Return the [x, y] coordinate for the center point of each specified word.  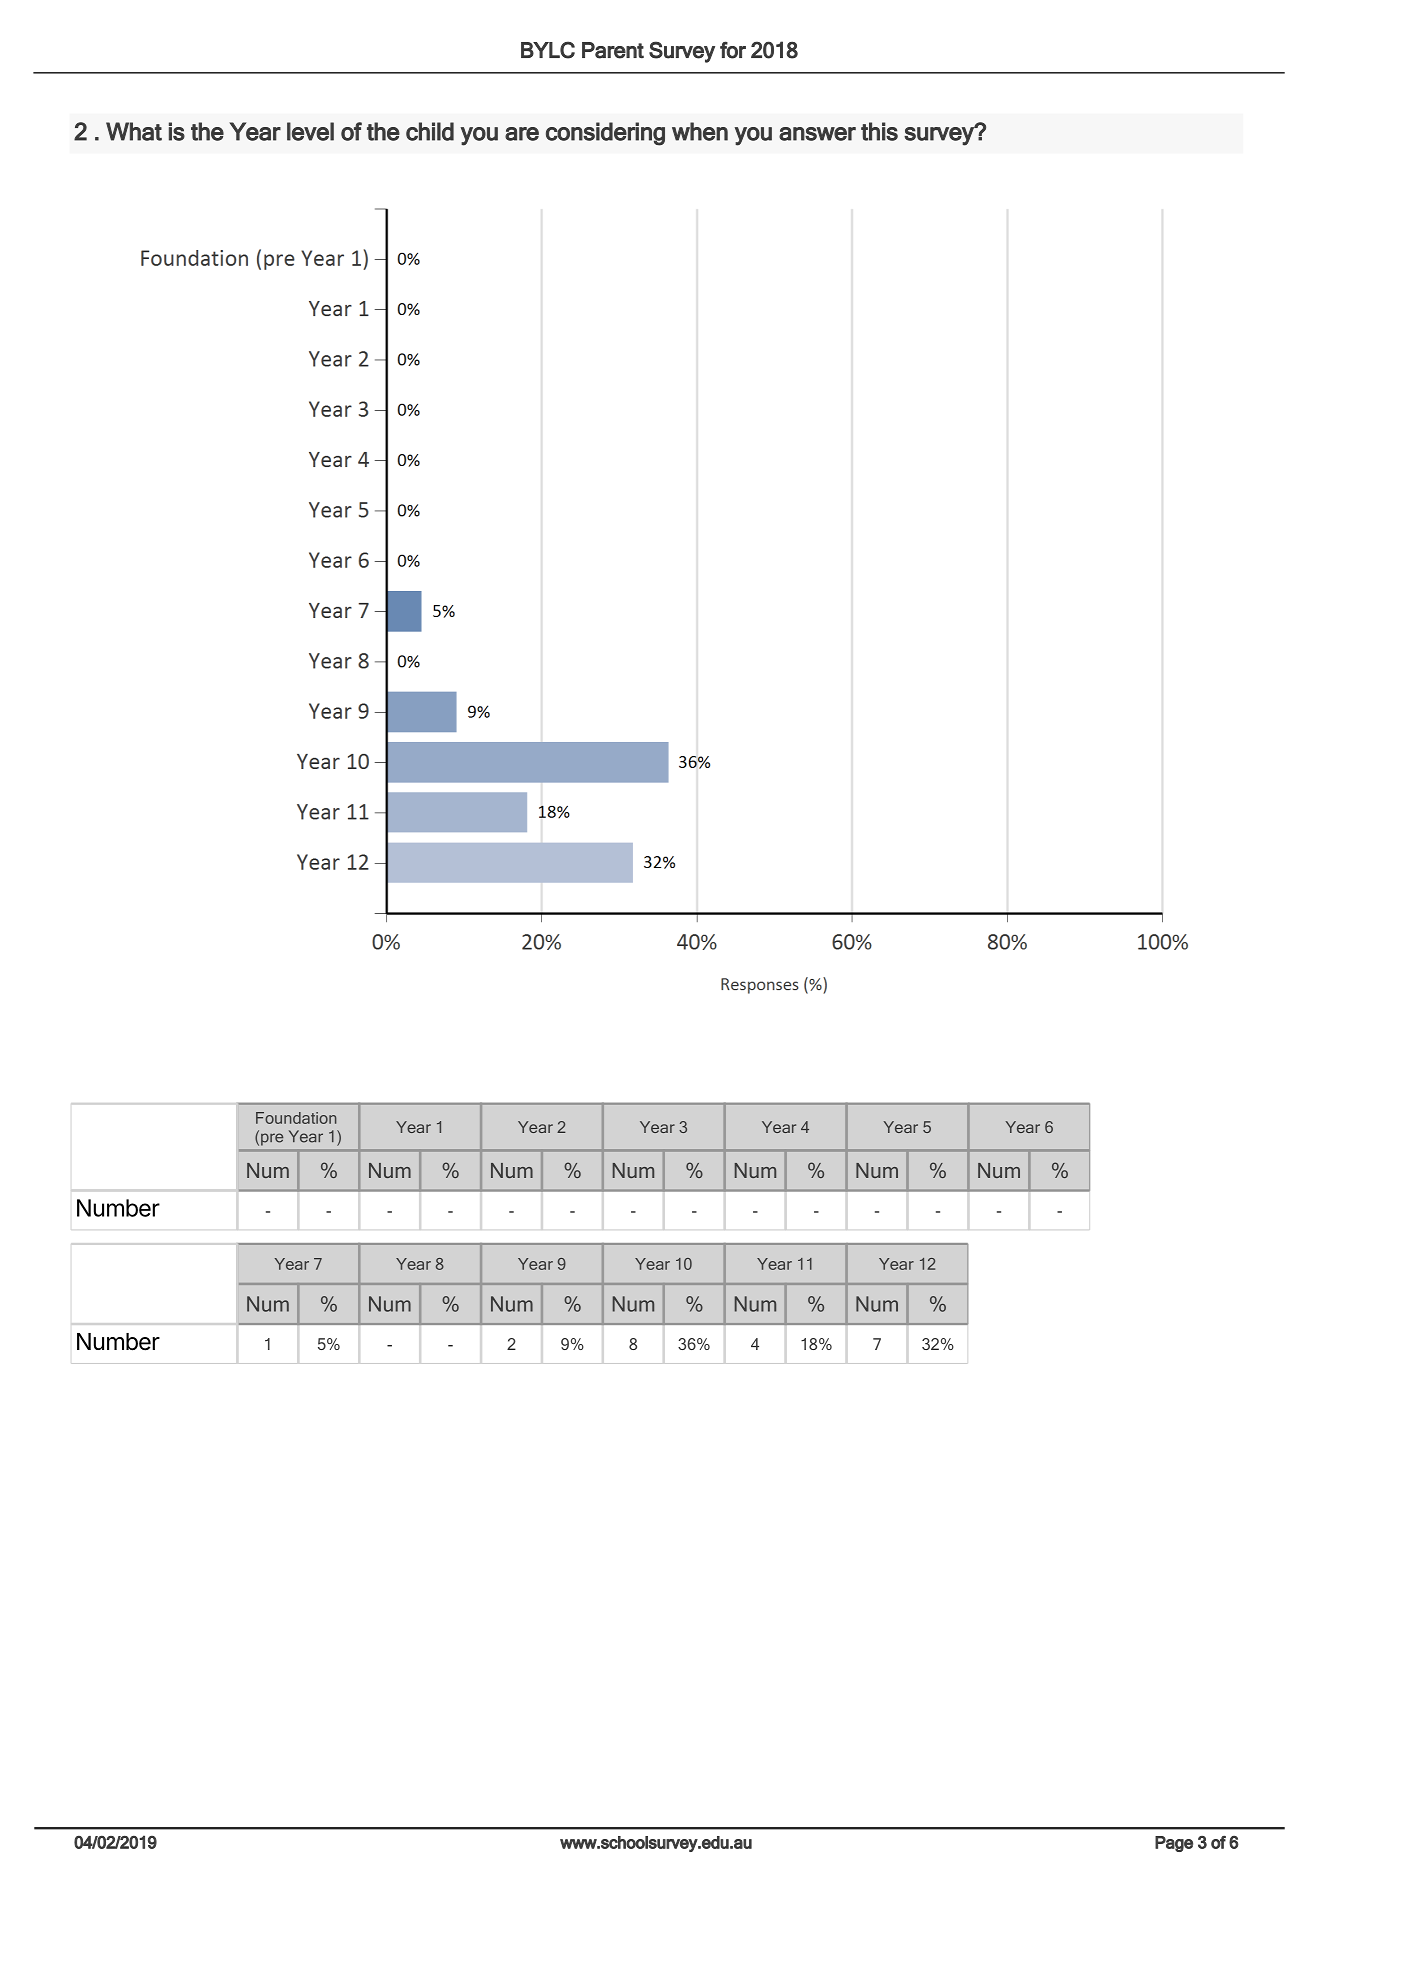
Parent [613, 50]
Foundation [296, 1118]
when [700, 131]
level [310, 131]
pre [272, 1139]
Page [1174, 1844]
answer [817, 134]
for [733, 50]
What [134, 131]
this [879, 131]
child [430, 131]
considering [605, 134]
